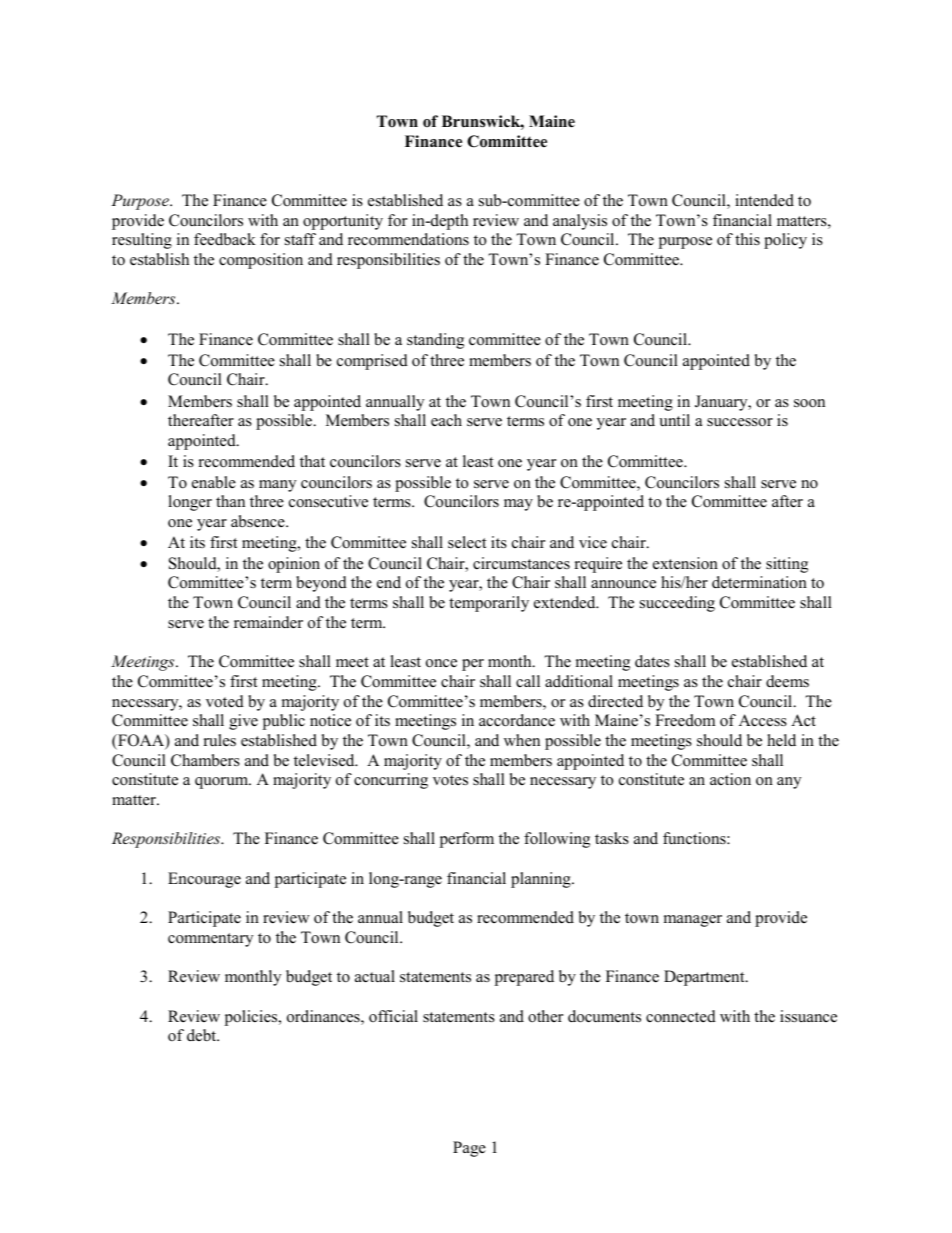  What do you see at coordinates (787, 681) in the screenshot?
I see `deems` at bounding box center [787, 681].
